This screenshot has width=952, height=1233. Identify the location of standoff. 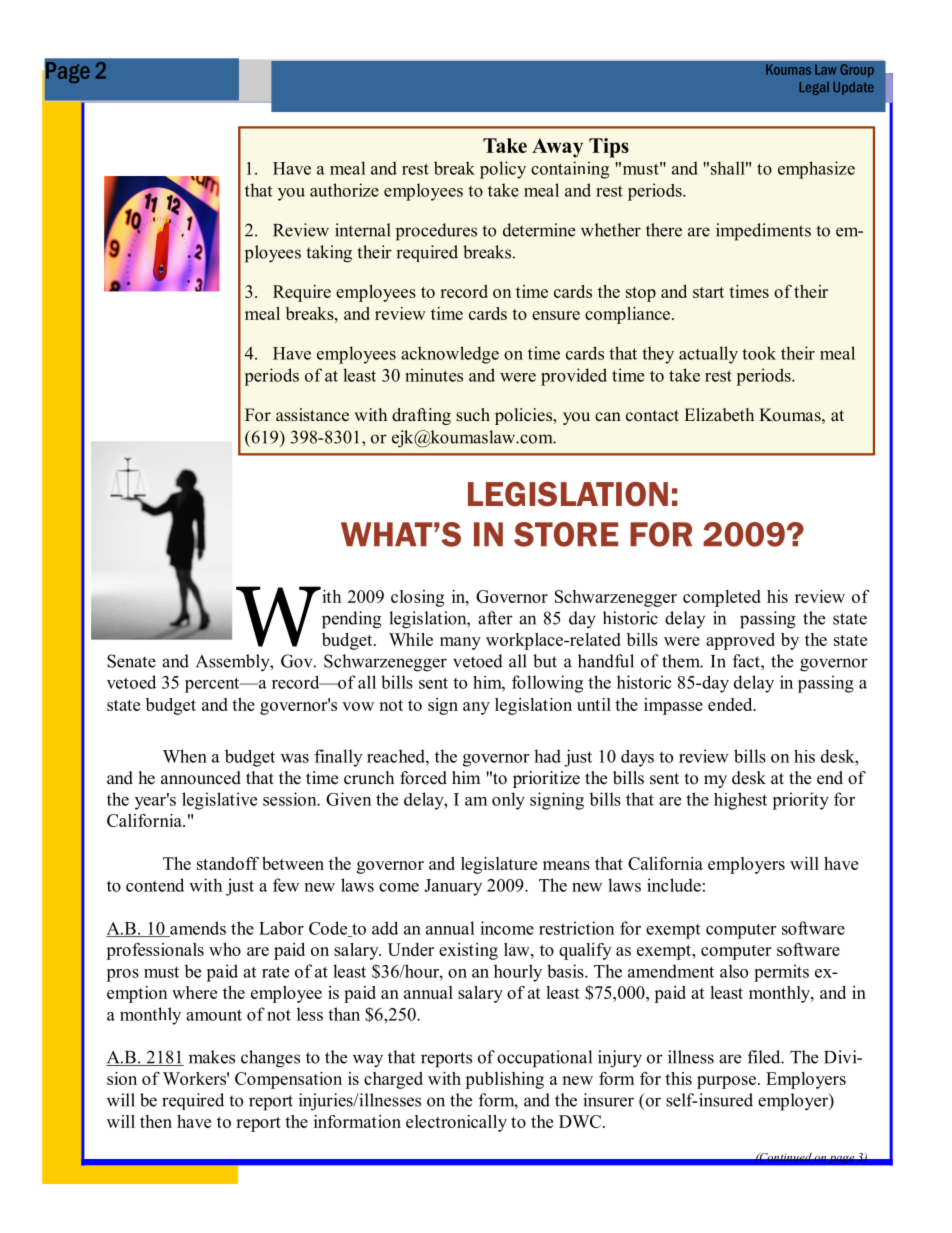
(228, 863).
